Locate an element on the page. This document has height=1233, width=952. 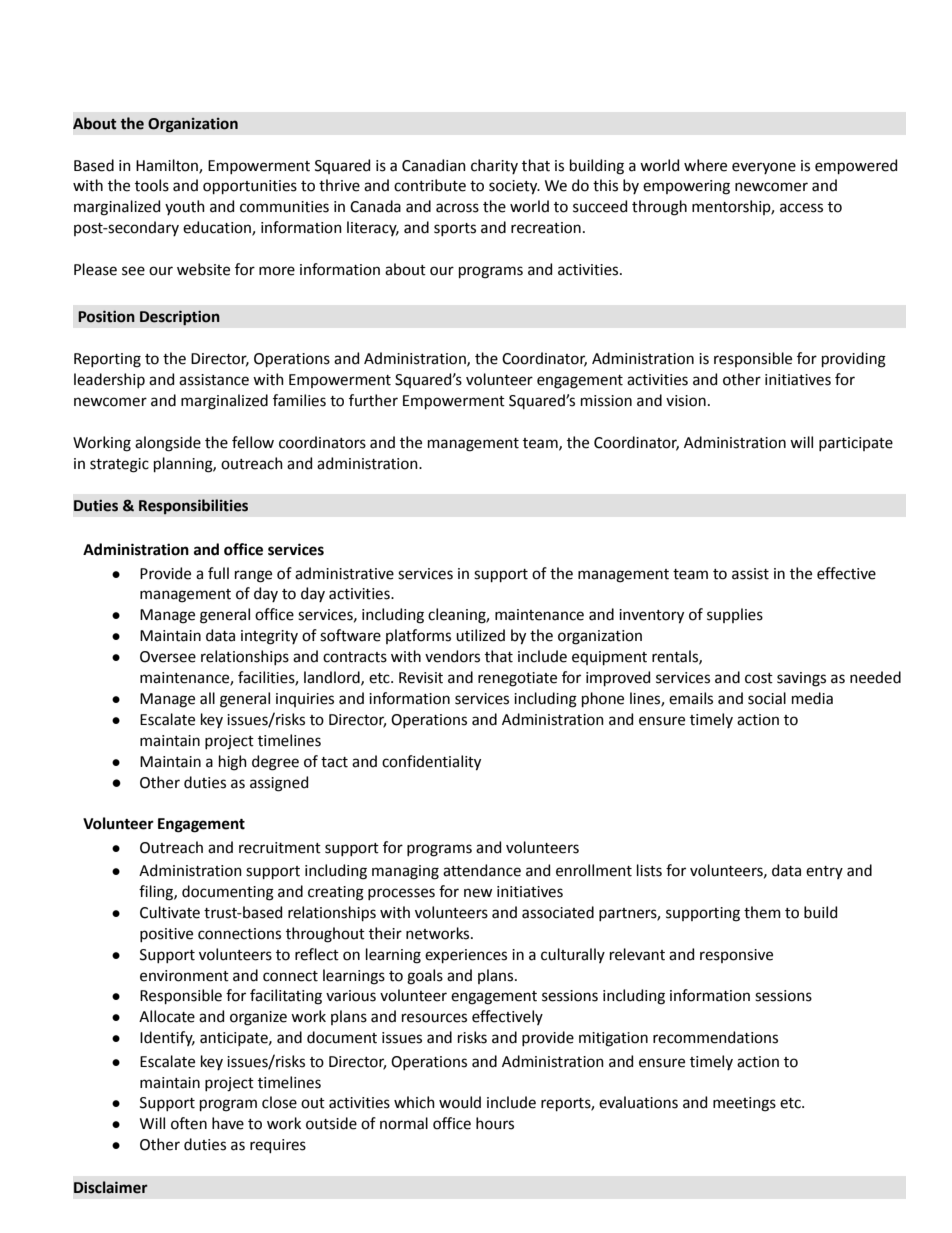
meetings is located at coordinates (744, 1104).
